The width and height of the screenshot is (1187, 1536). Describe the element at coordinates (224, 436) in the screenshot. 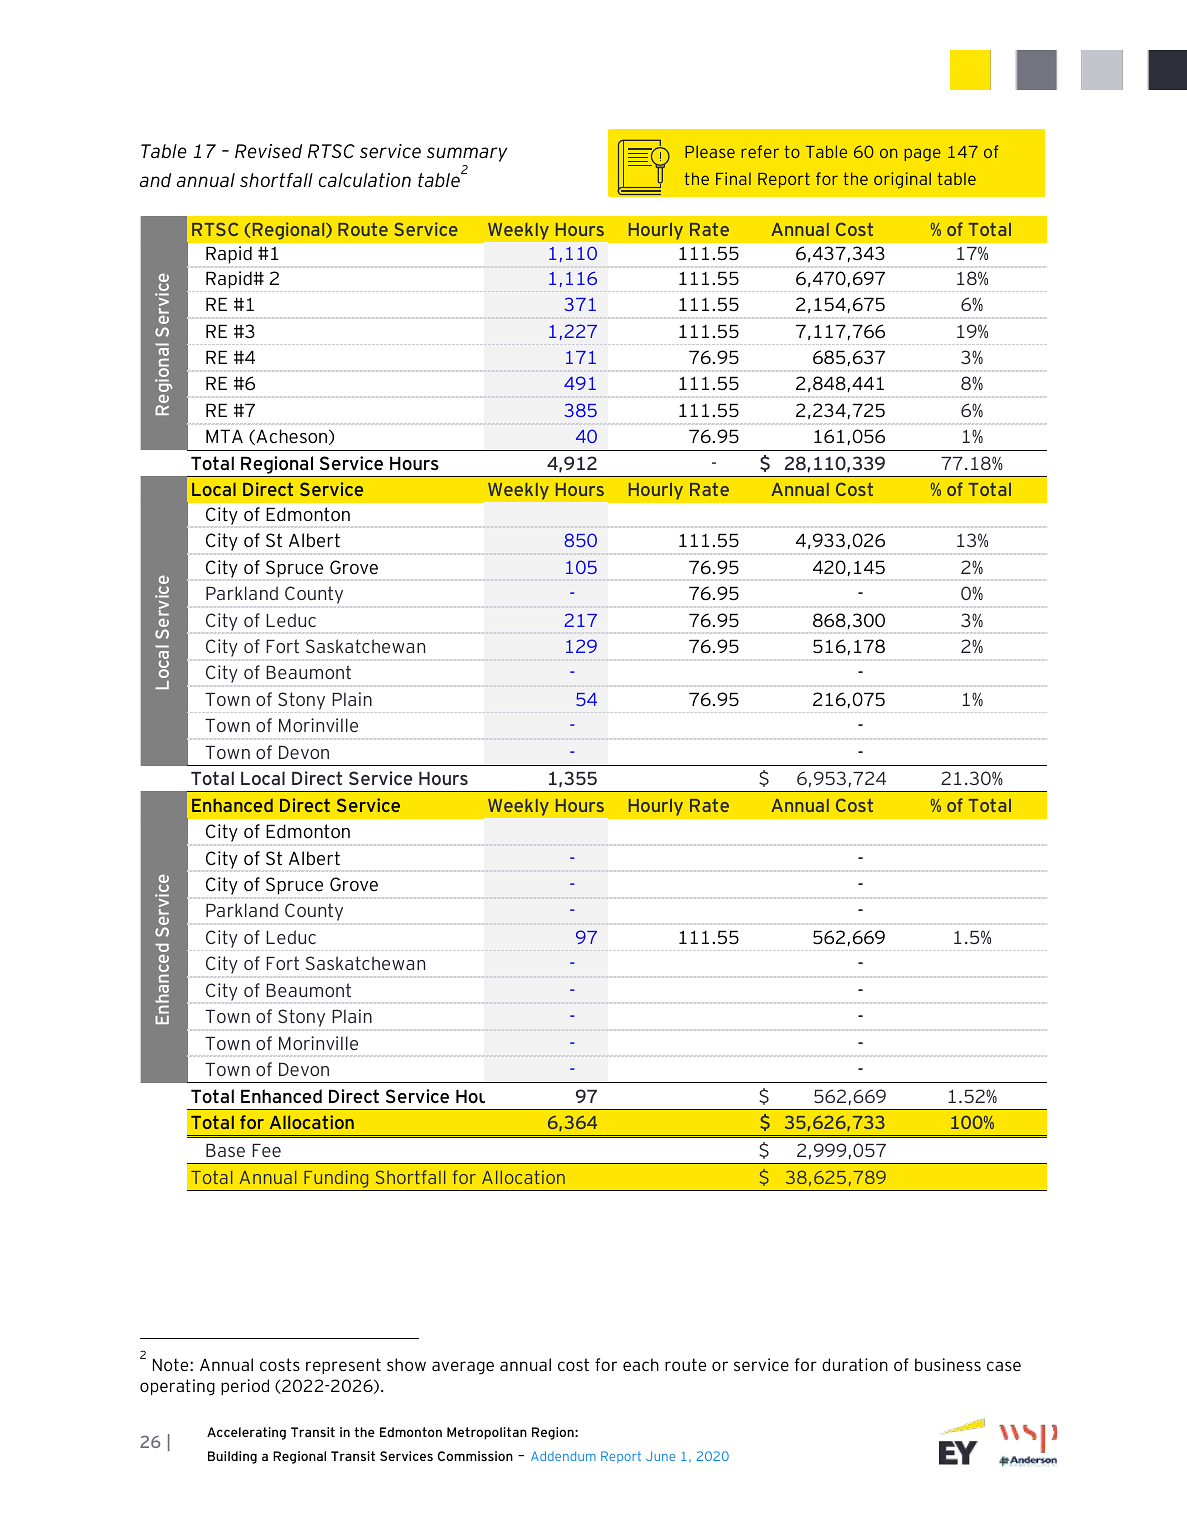

I see `MTA` at that location.
